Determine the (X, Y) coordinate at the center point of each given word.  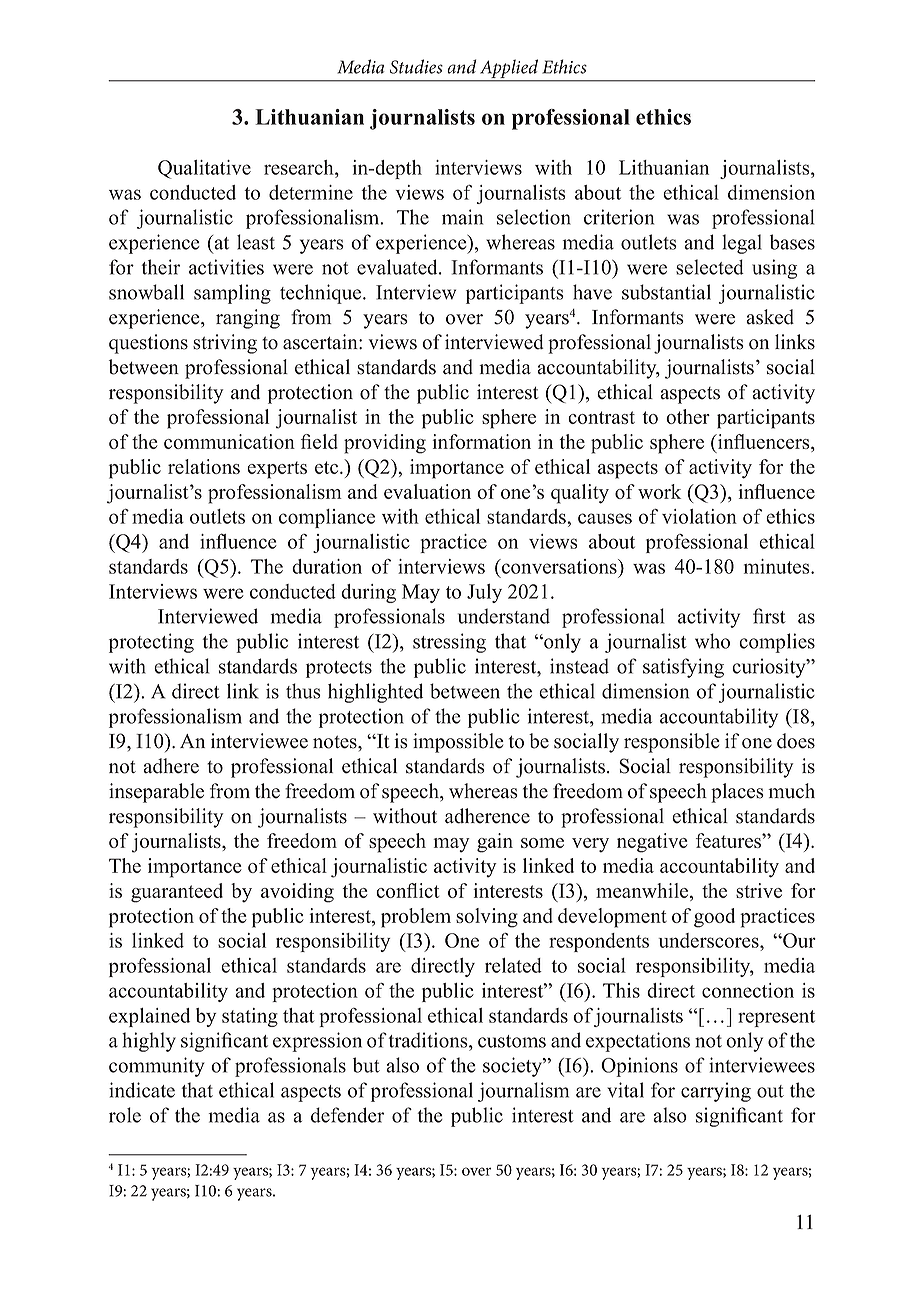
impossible (458, 743)
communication (229, 441)
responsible (672, 743)
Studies (416, 66)
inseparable (156, 793)
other (688, 416)
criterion (619, 217)
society (513, 1067)
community (157, 1067)
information (481, 441)
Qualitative (204, 169)
